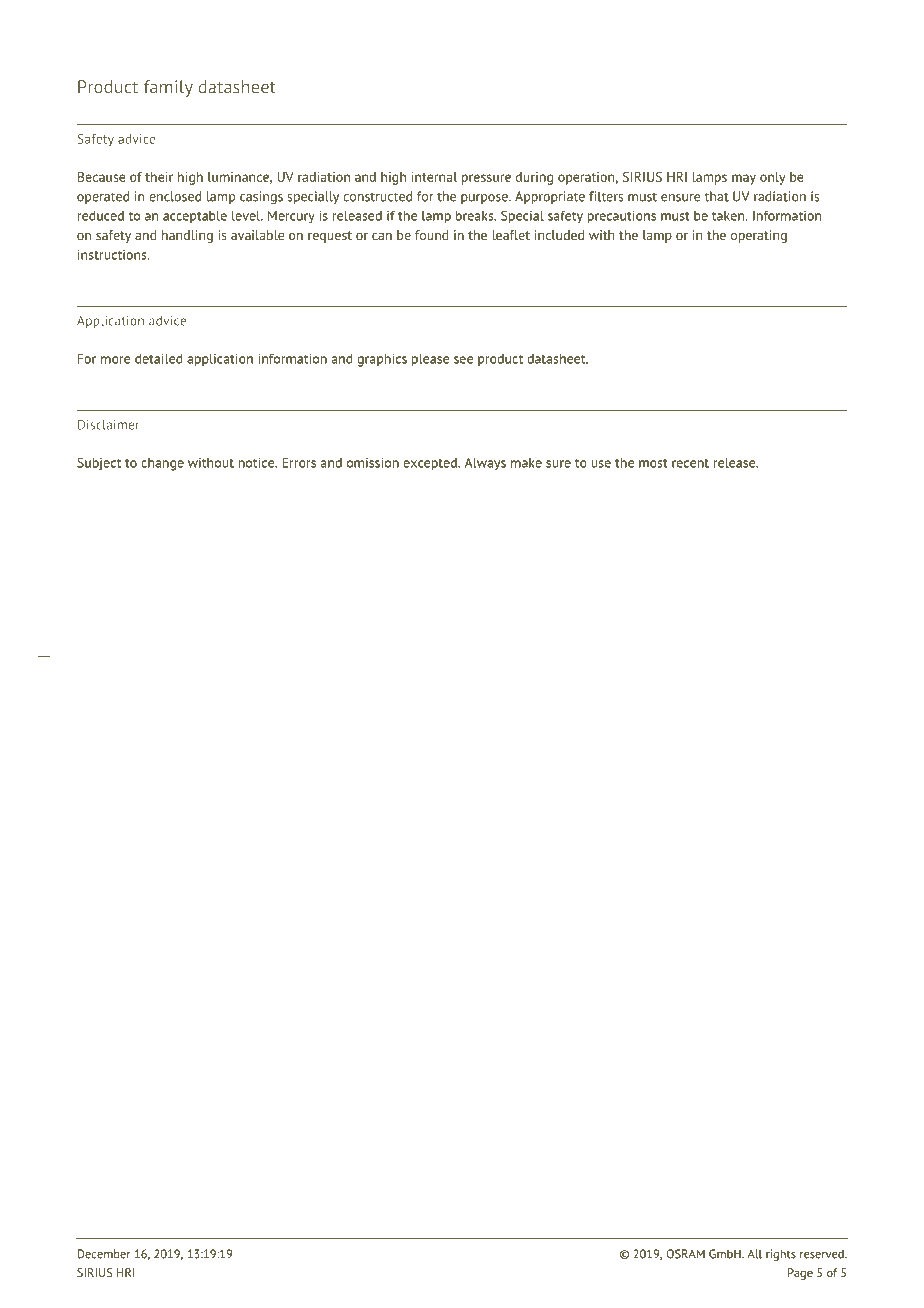  Describe the element at coordinates (168, 88) in the screenshot. I see `family` at that location.
